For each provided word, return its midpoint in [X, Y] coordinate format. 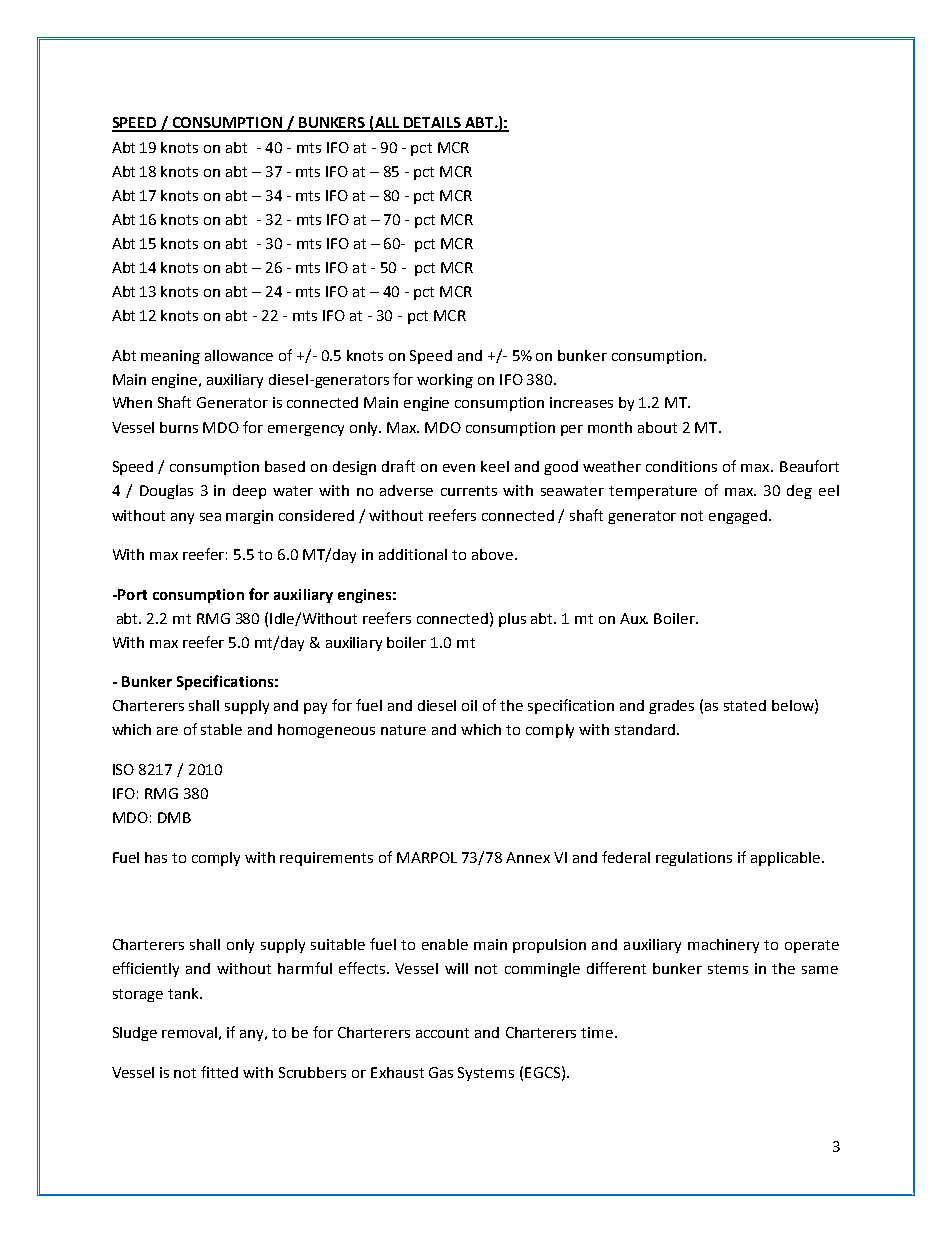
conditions [681, 466]
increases [581, 402]
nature [403, 730]
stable [221, 729]
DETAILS [432, 124]
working [445, 381]
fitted [219, 1072]
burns [179, 427]
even [459, 468]
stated [745, 705]
